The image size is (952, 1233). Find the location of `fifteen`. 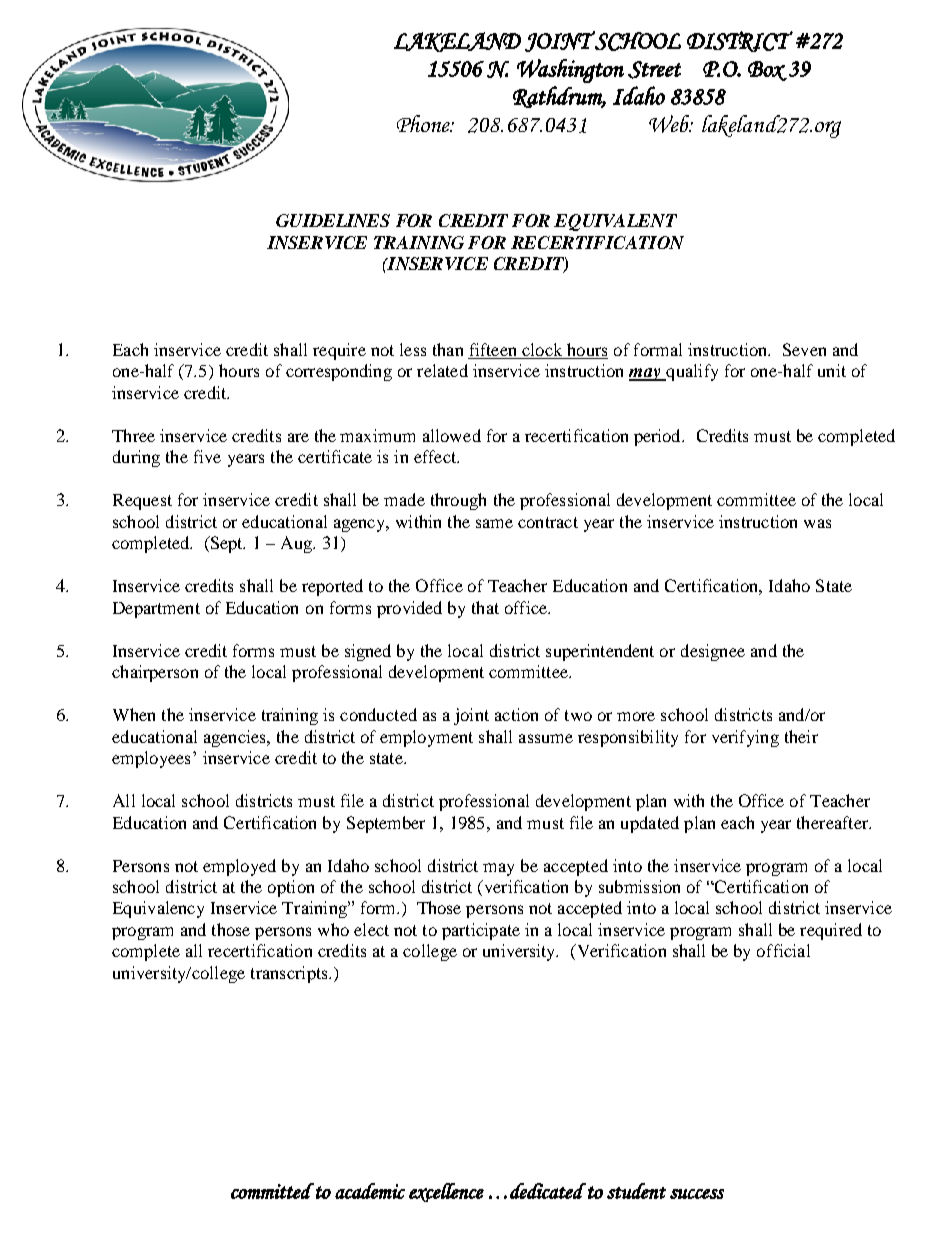

fifteen is located at coordinates (493, 351).
